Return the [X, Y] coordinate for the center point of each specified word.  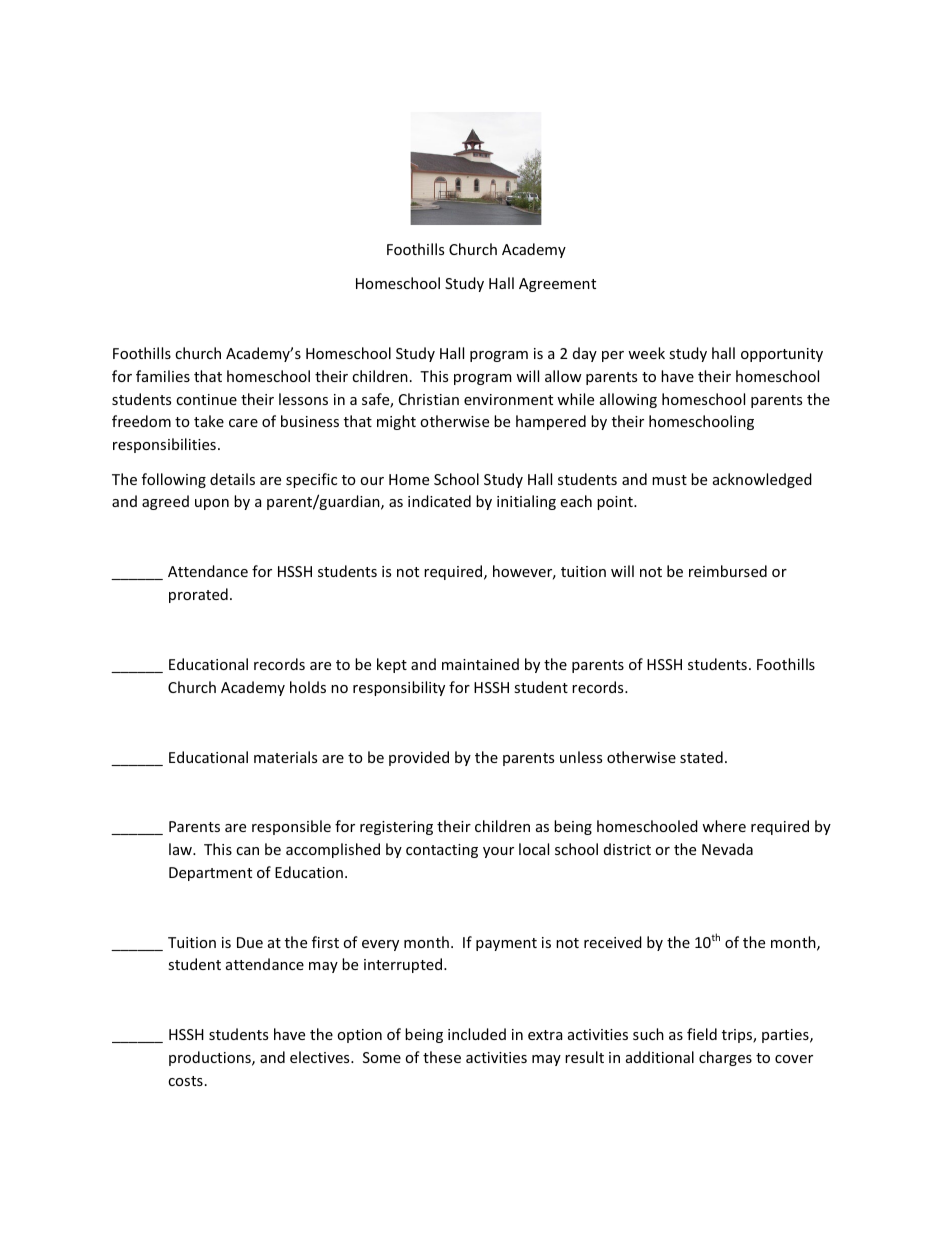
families [163, 376]
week [646, 353]
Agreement [557, 285]
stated [701, 757]
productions [211, 1058]
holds [308, 687]
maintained [480, 664]
